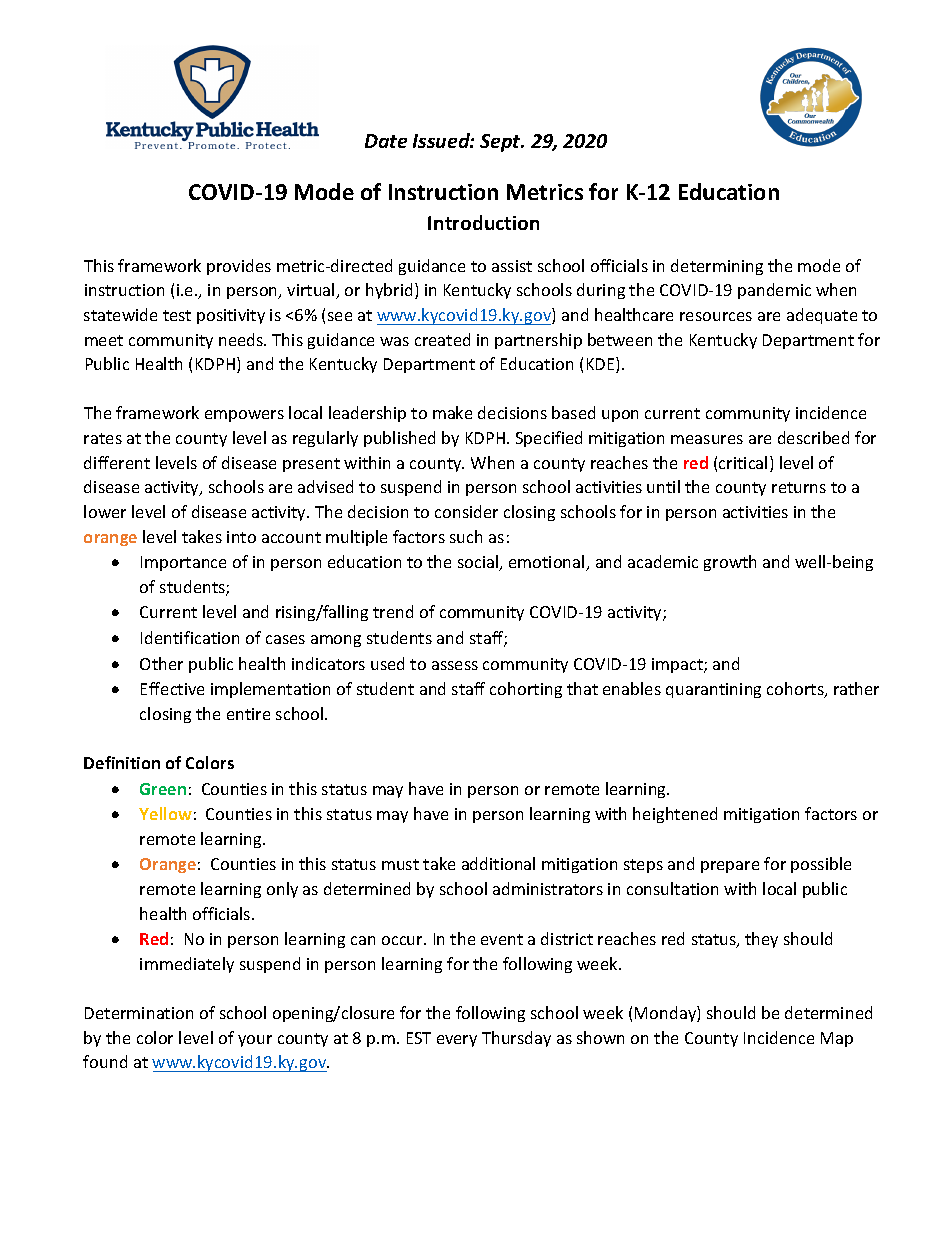 The image size is (952, 1233). I want to click on additional, so click(498, 863).
